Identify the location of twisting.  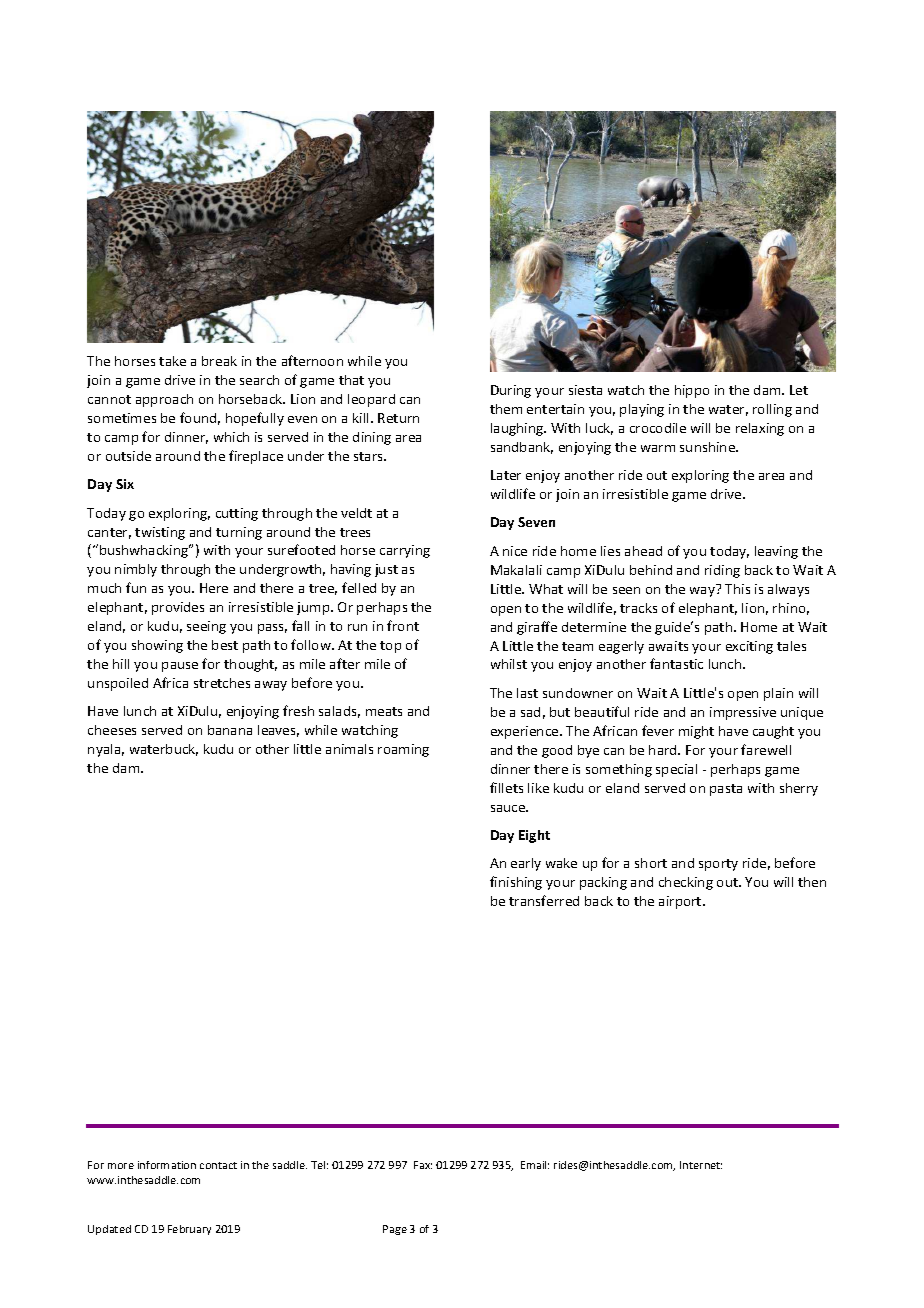
(160, 533).
